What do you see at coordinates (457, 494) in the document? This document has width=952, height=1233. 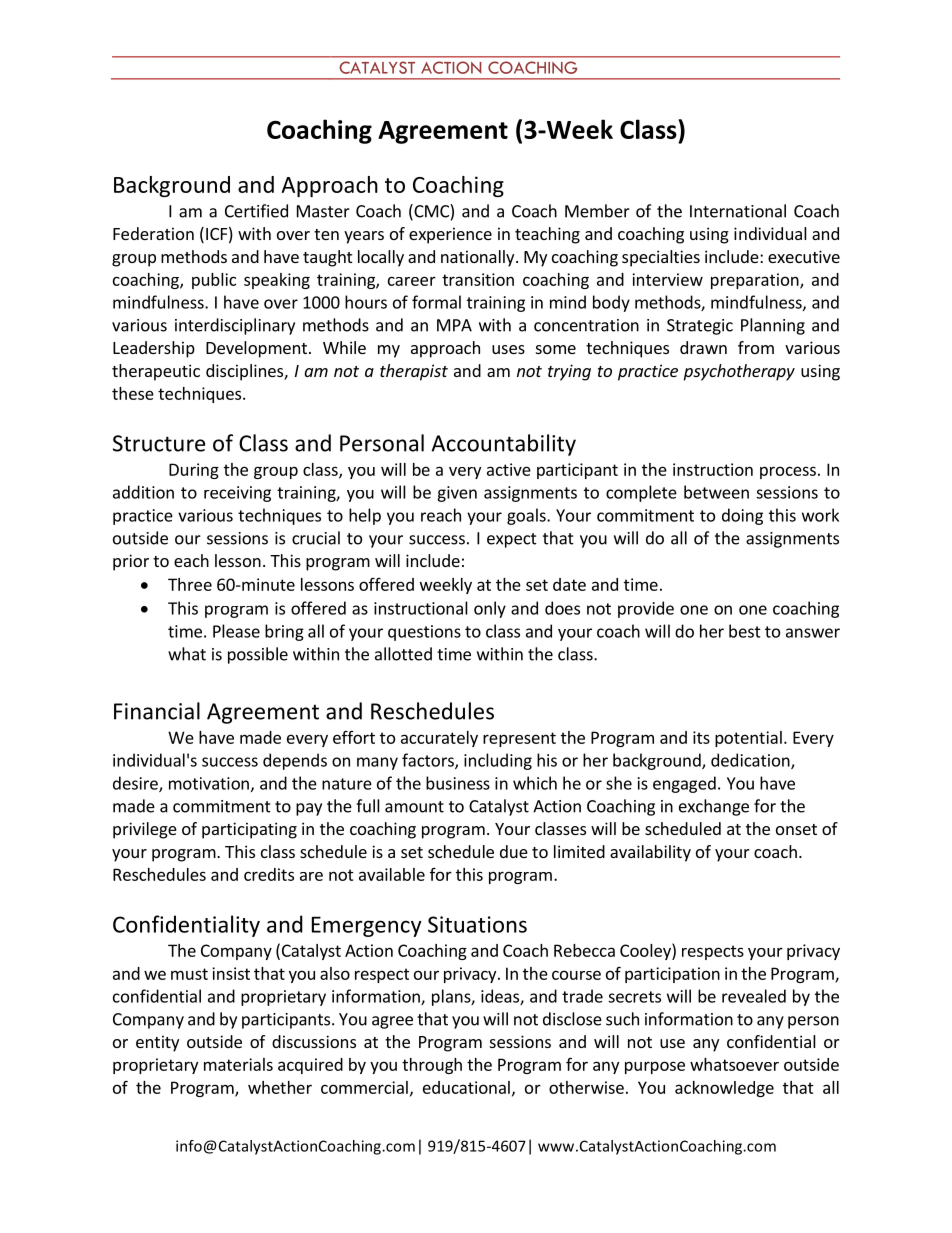 I see `given` at bounding box center [457, 494].
